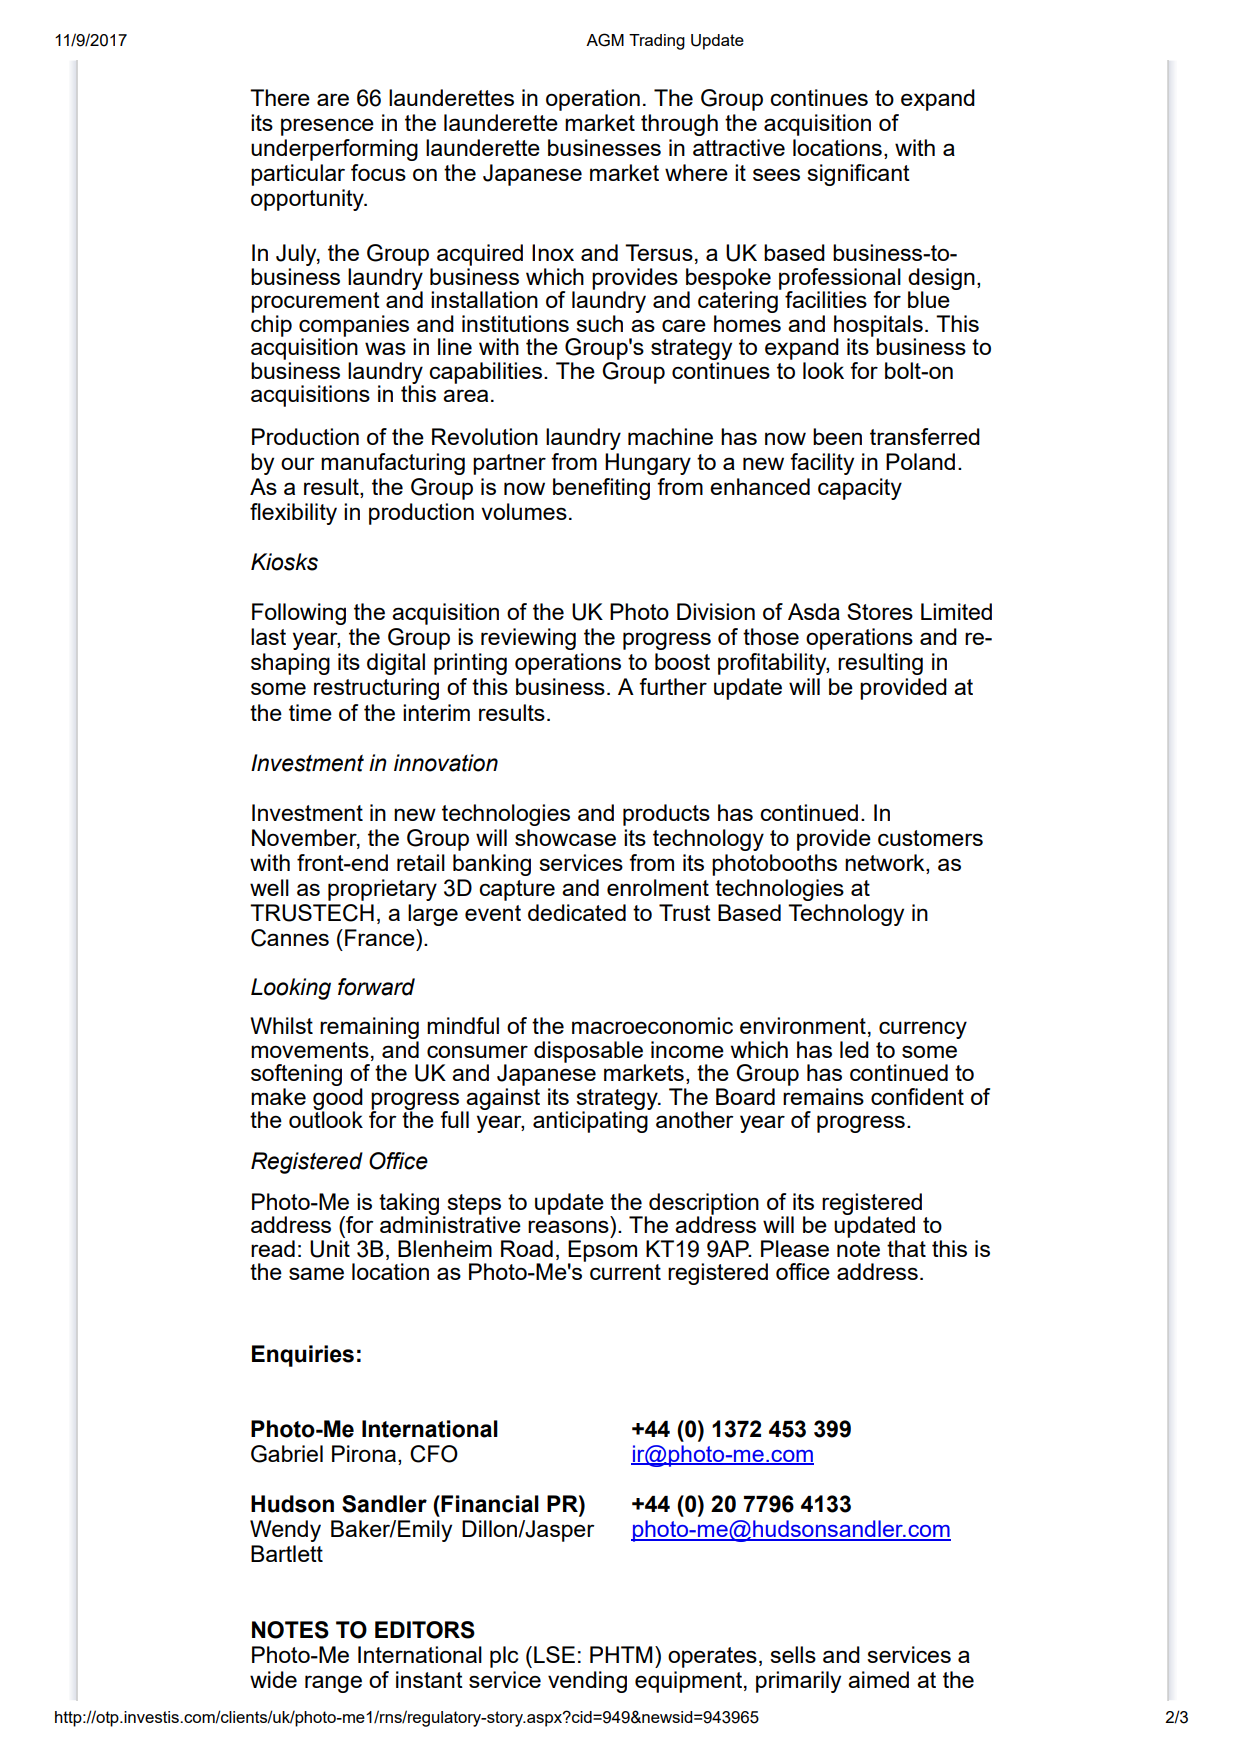 The height and width of the image is (1759, 1243). What do you see at coordinates (858, 175) in the image?
I see `significant` at bounding box center [858, 175].
